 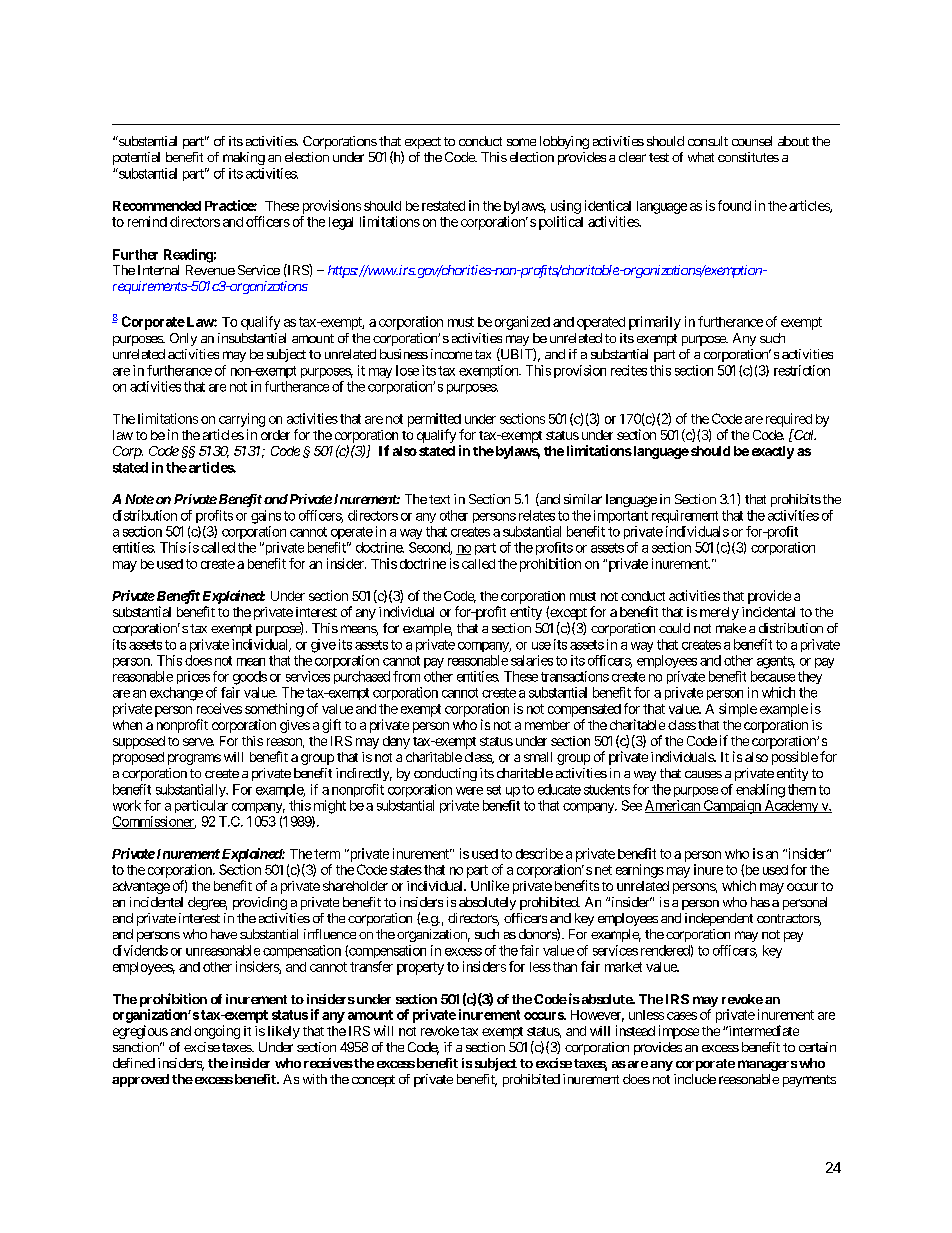 I want to click on constitutes, so click(x=748, y=157).
